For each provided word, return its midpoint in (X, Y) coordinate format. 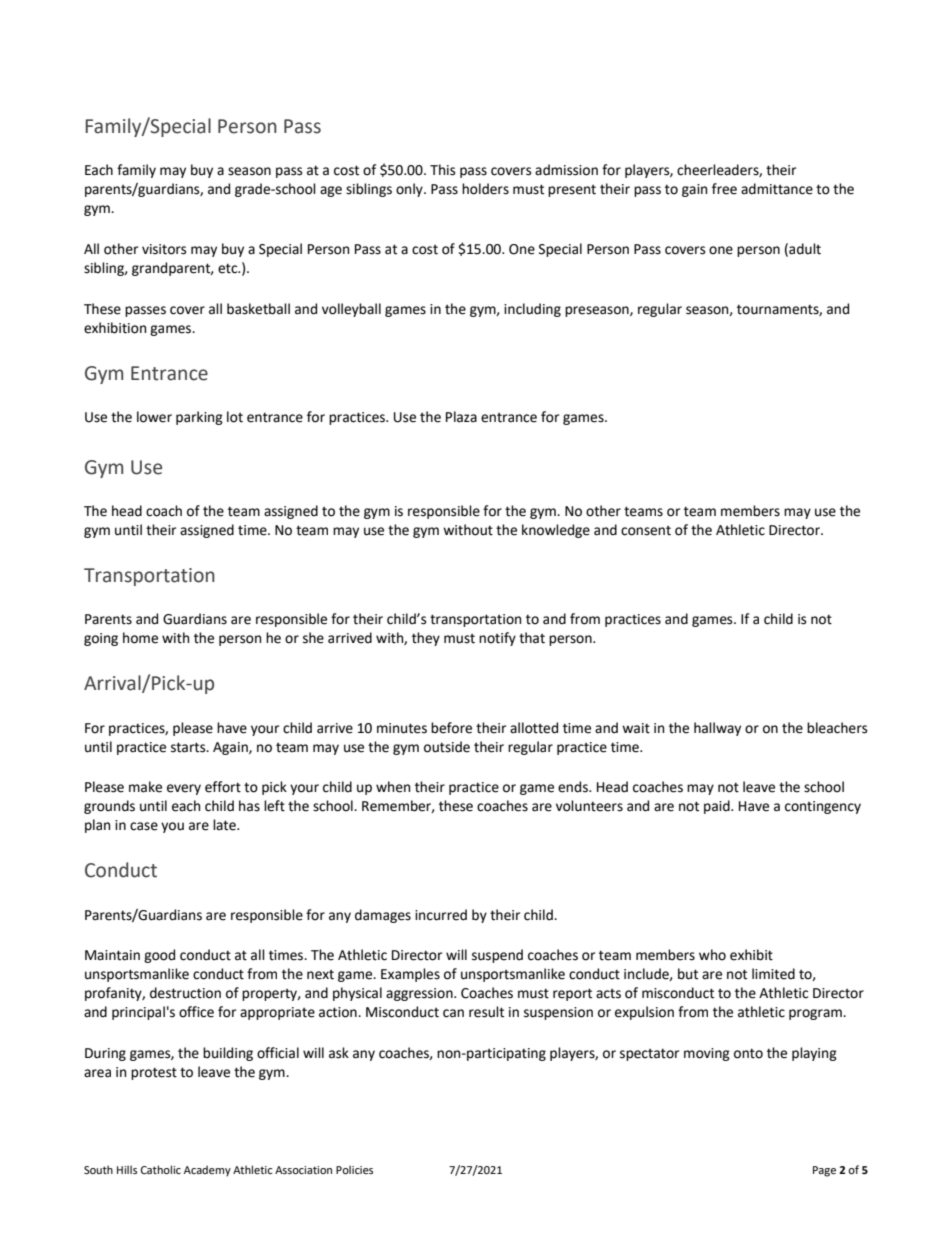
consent (646, 531)
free (724, 189)
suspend (497, 956)
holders (485, 189)
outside (447, 747)
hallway (717, 729)
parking (199, 418)
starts (189, 747)
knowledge (556, 531)
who (712, 955)
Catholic (161, 1169)
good (159, 956)
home (140, 638)
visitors (164, 249)
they (426, 639)
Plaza (461, 417)
